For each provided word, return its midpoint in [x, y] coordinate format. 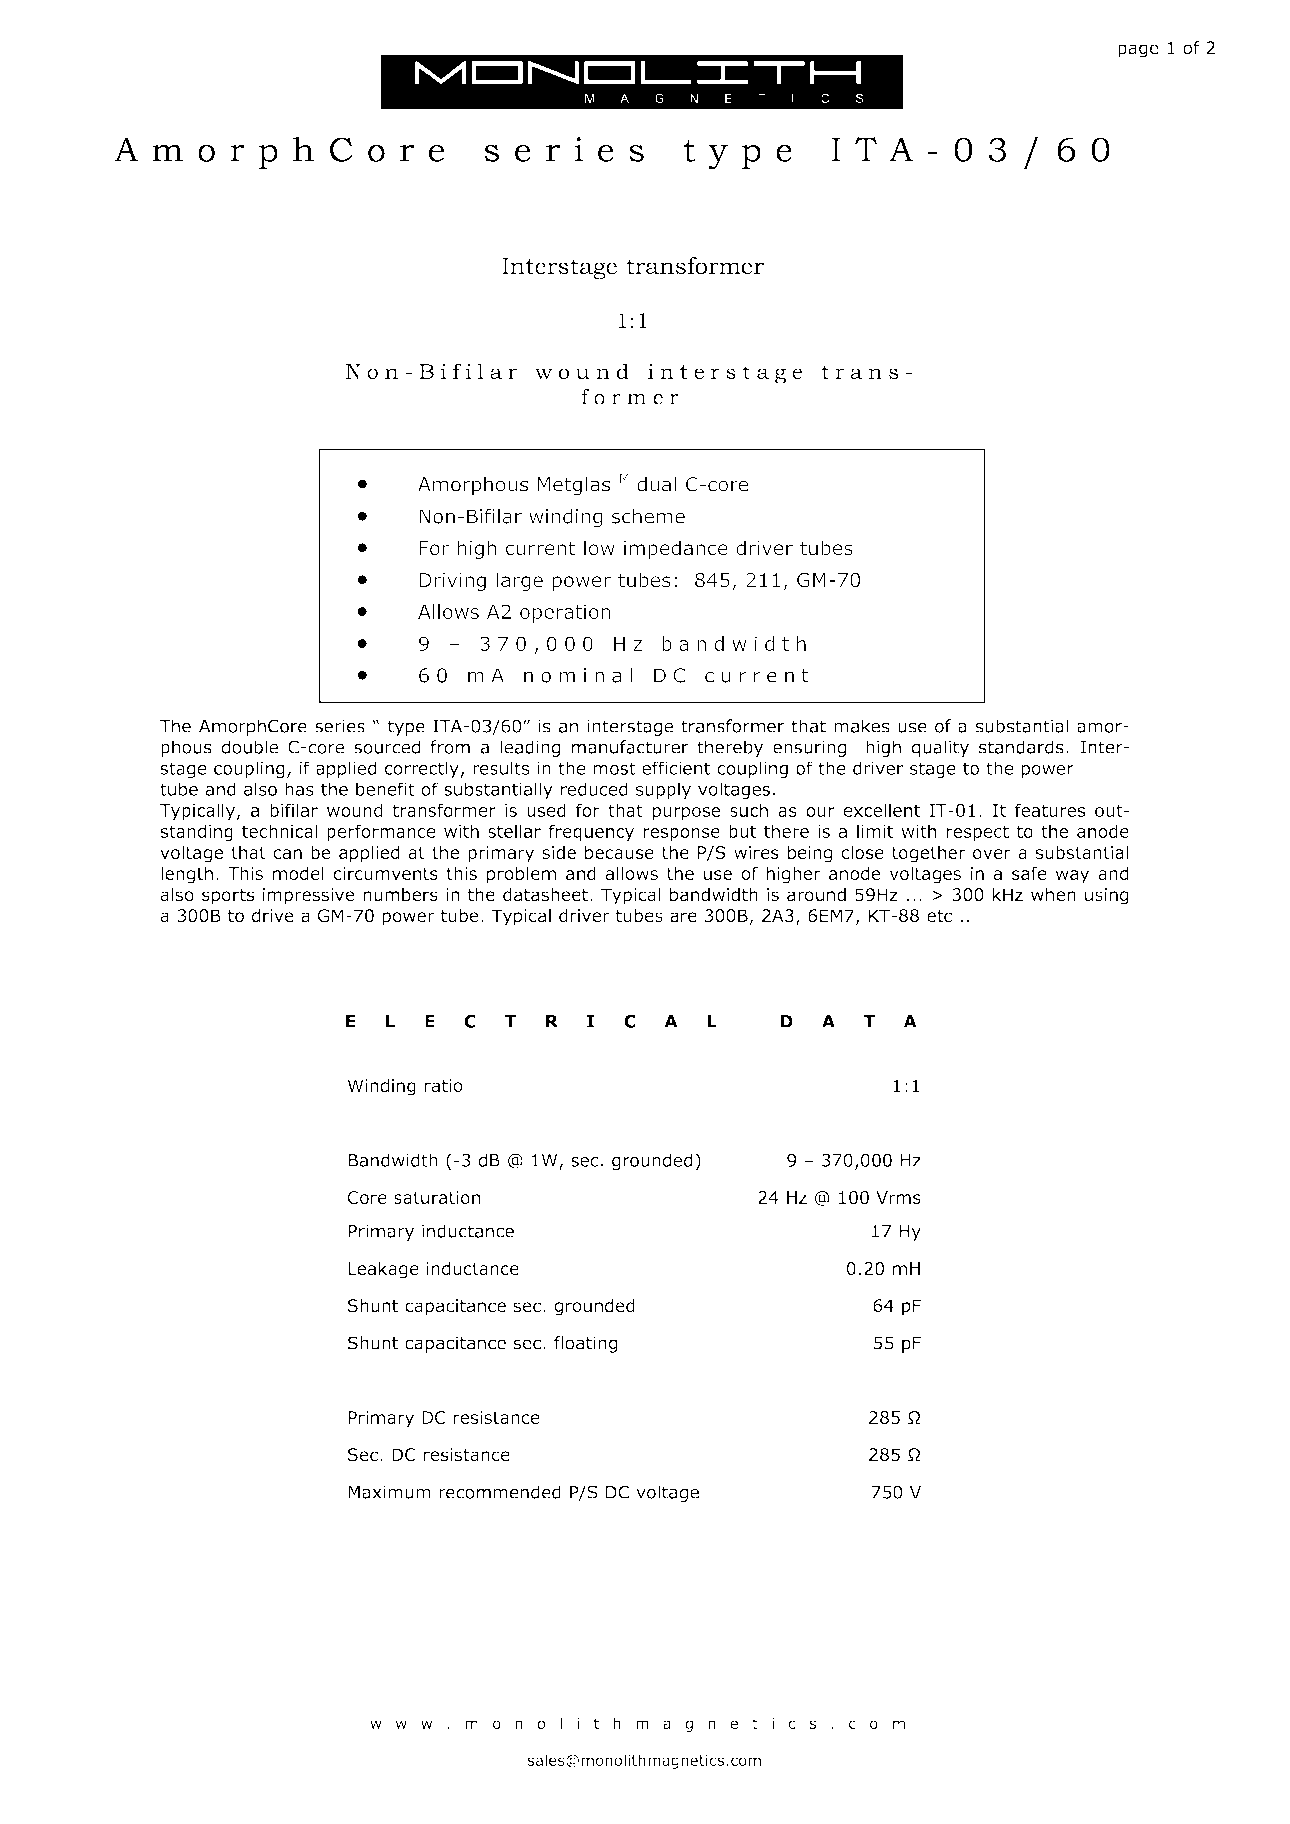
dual [656, 484]
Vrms [898, 1197]
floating [585, 1344]
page [1138, 51]
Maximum [389, 1492]
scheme [648, 516]
